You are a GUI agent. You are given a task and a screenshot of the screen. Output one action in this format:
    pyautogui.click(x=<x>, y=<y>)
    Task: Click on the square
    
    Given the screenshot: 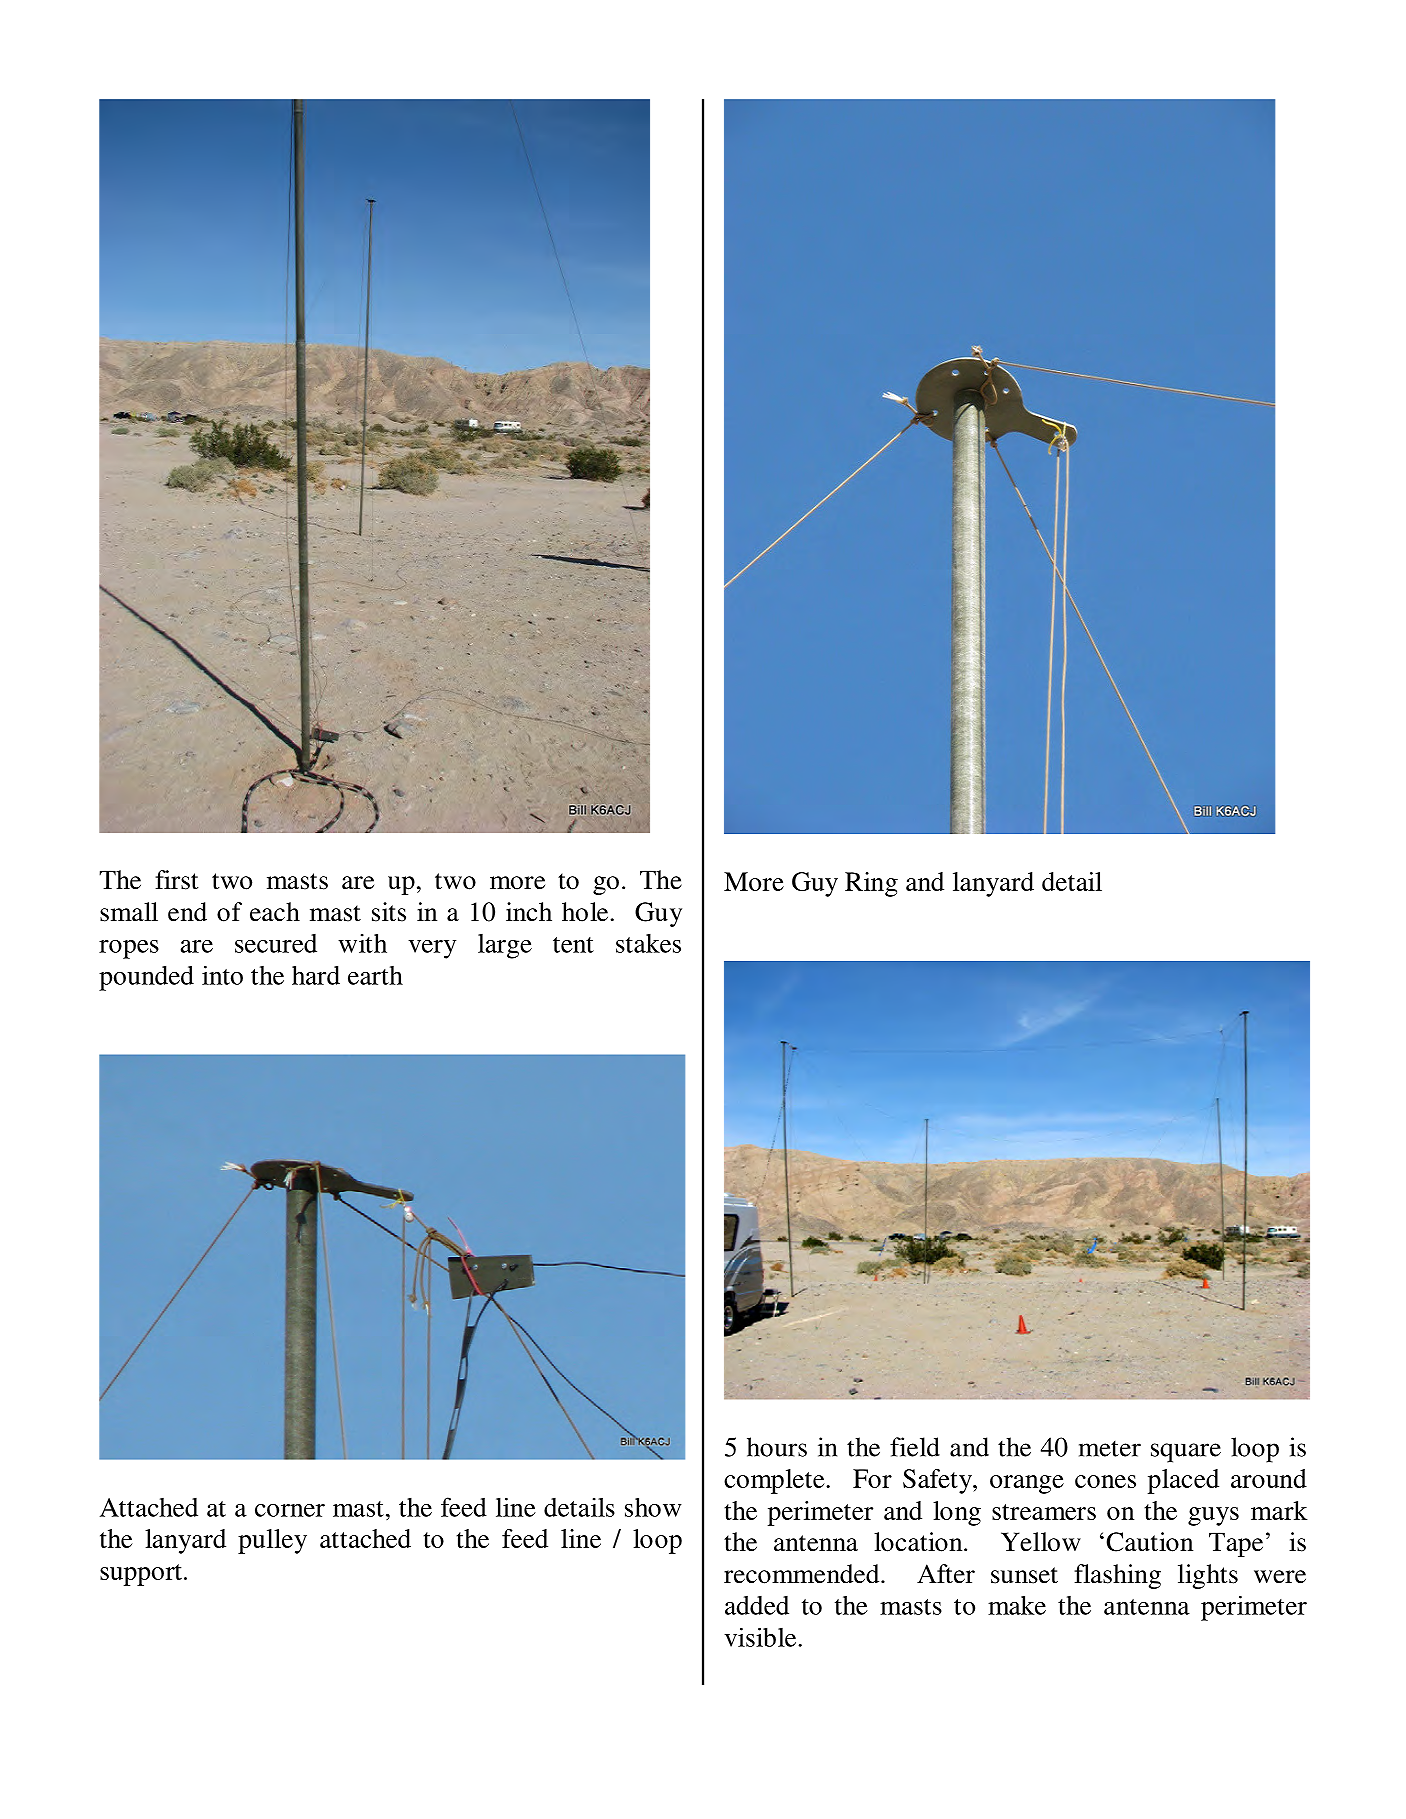 What is the action you would take?
    pyautogui.click(x=1186, y=1453)
